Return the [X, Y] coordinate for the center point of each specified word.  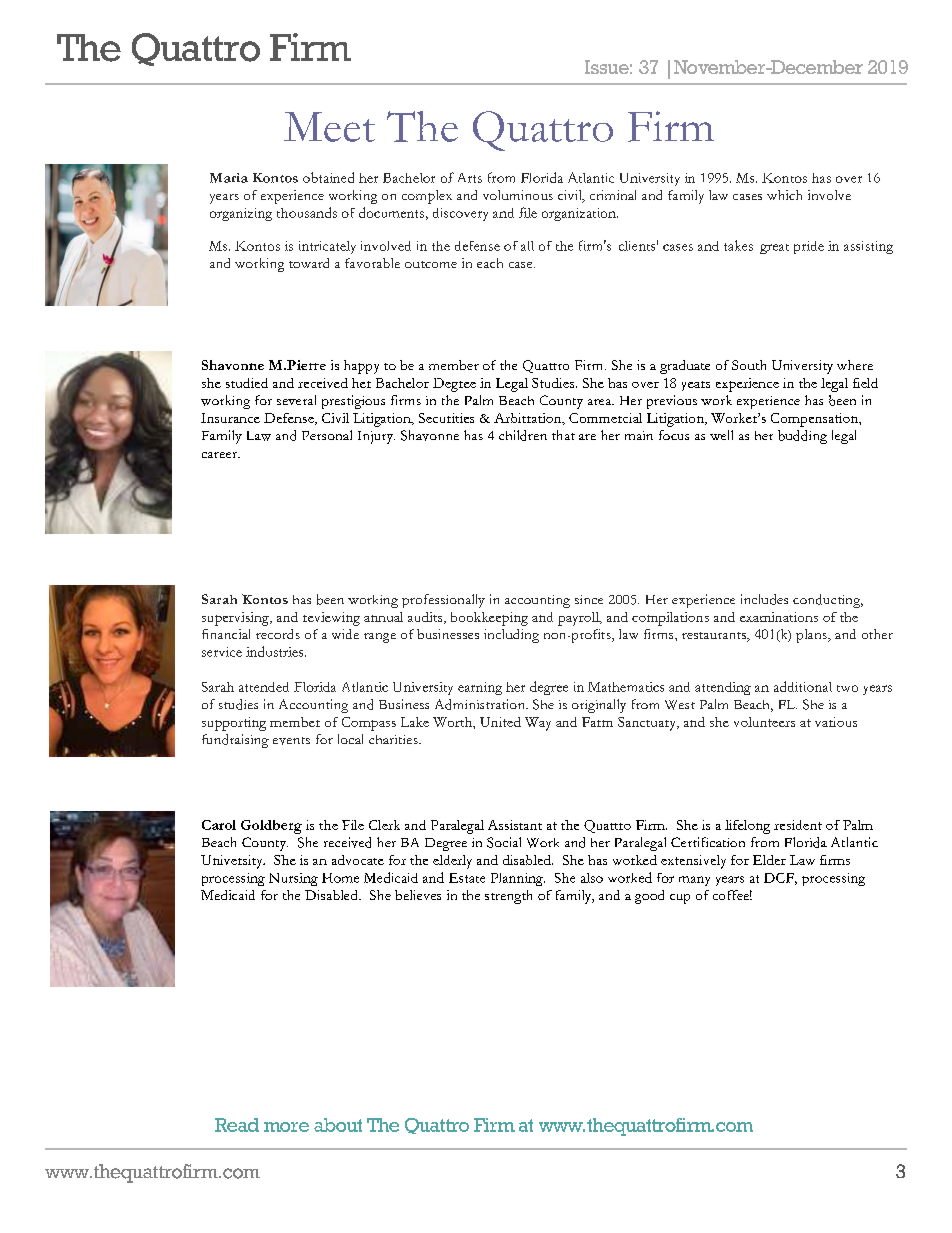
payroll [579, 619]
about [338, 1125]
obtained [328, 177]
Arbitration [529, 419]
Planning [518, 879]
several [296, 400]
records [278, 634]
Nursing [293, 879]
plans [812, 636]
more [286, 1127]
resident [798, 825]
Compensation [815, 420]
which [784, 195]
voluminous [518, 195]
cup [680, 899]
